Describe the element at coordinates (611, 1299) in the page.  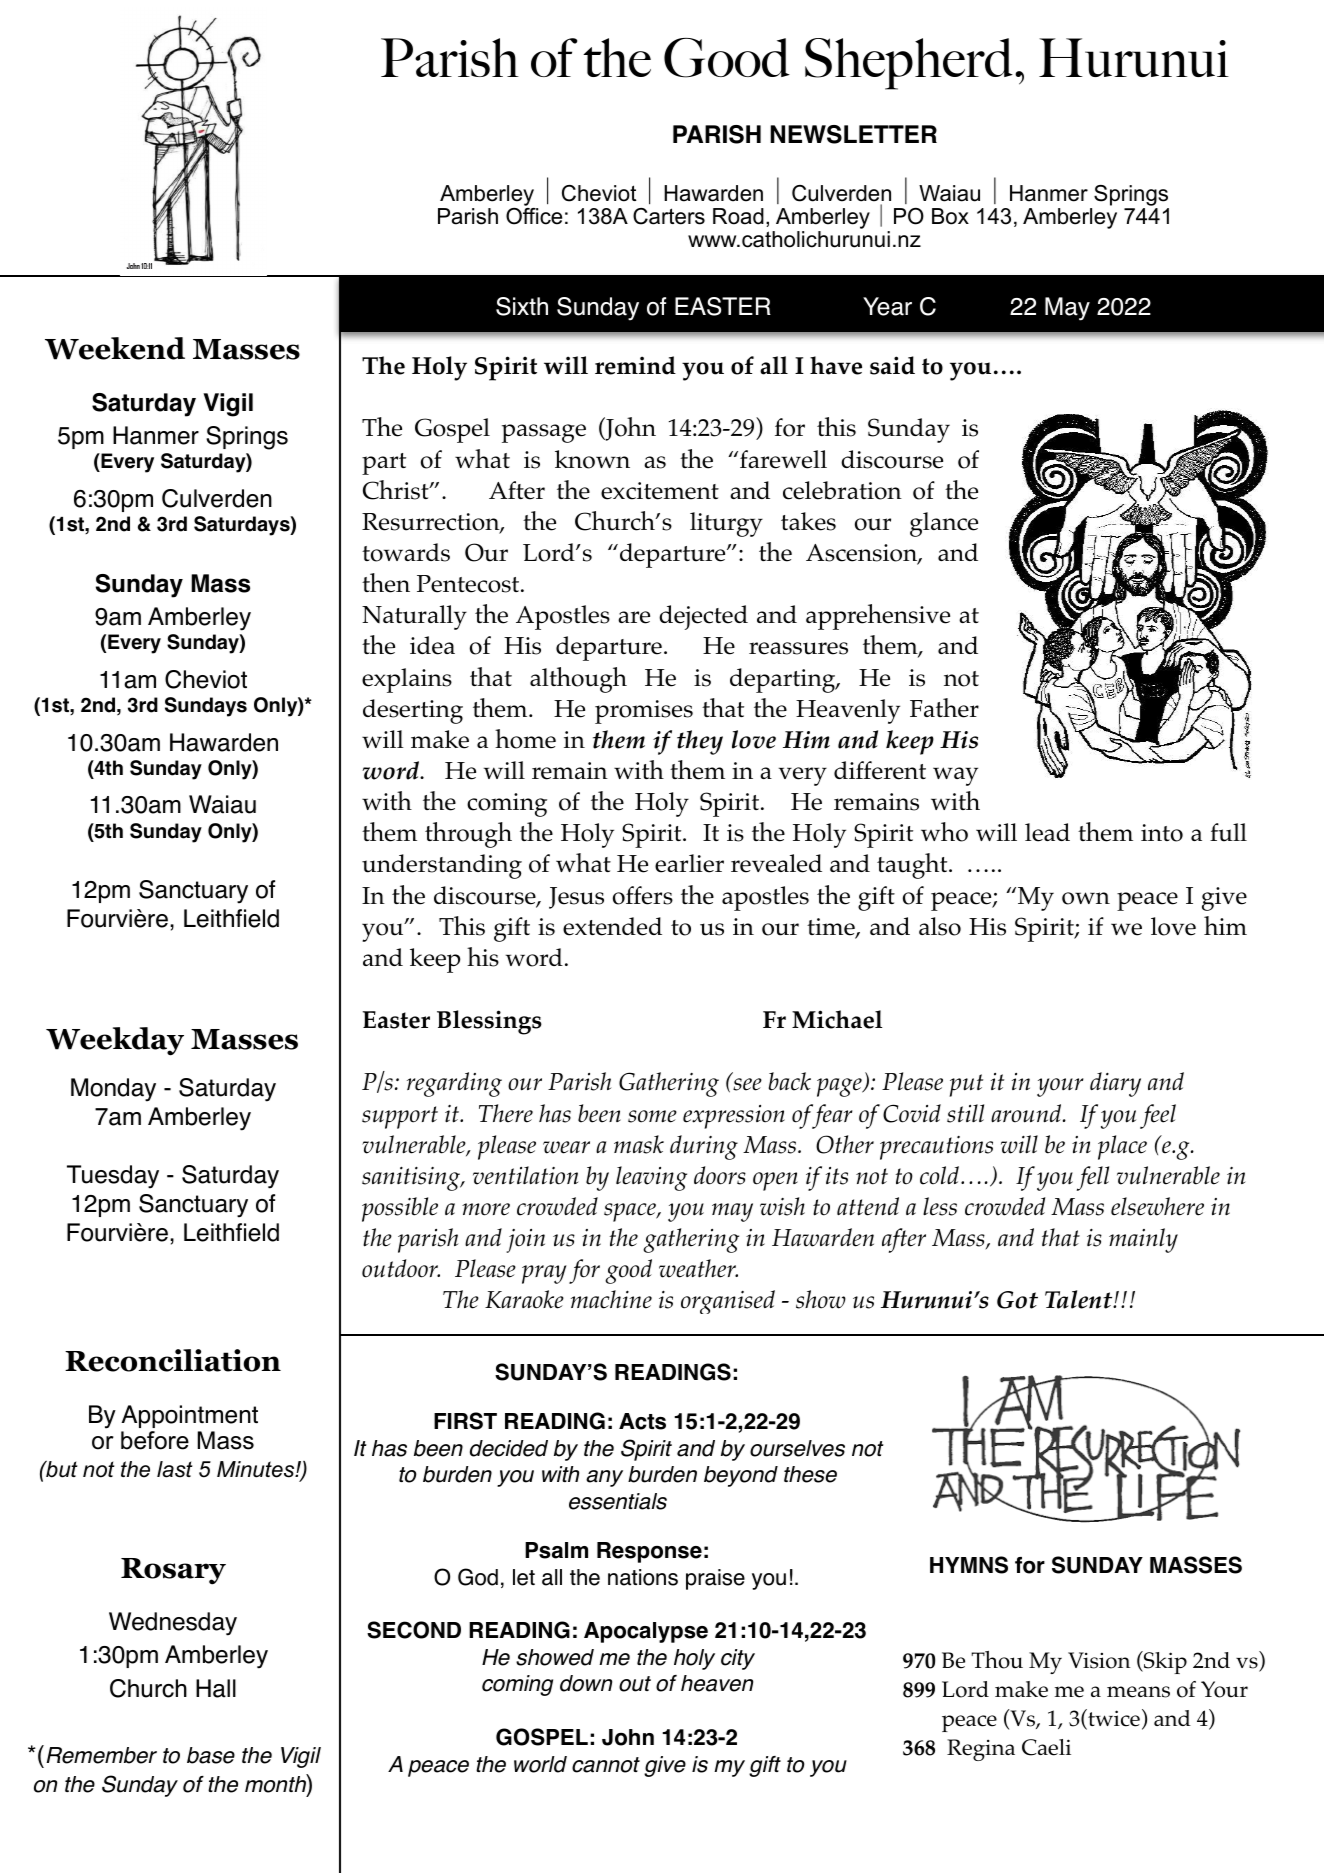
I see `machine` at that location.
